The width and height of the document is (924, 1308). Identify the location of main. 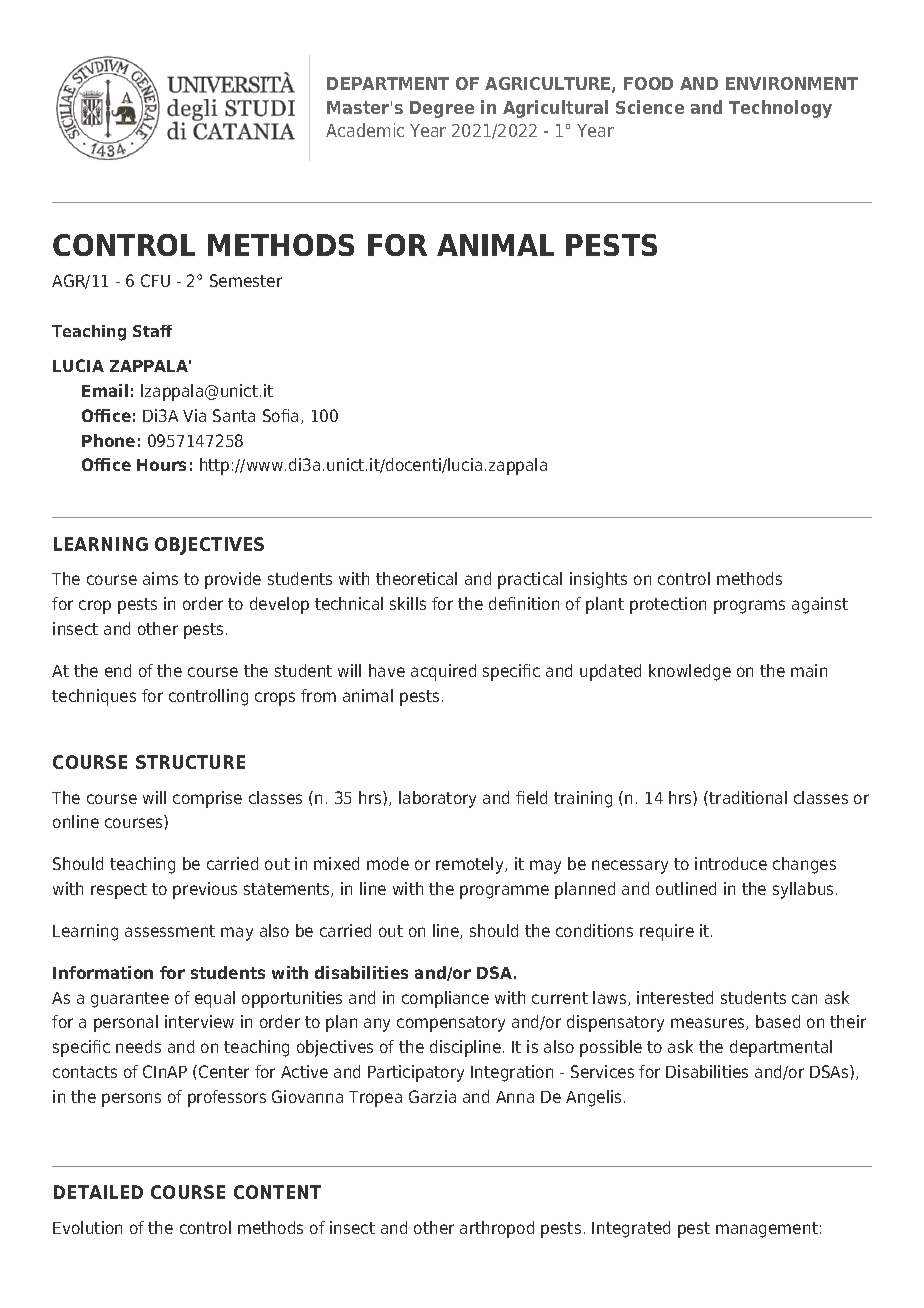
(809, 670).
